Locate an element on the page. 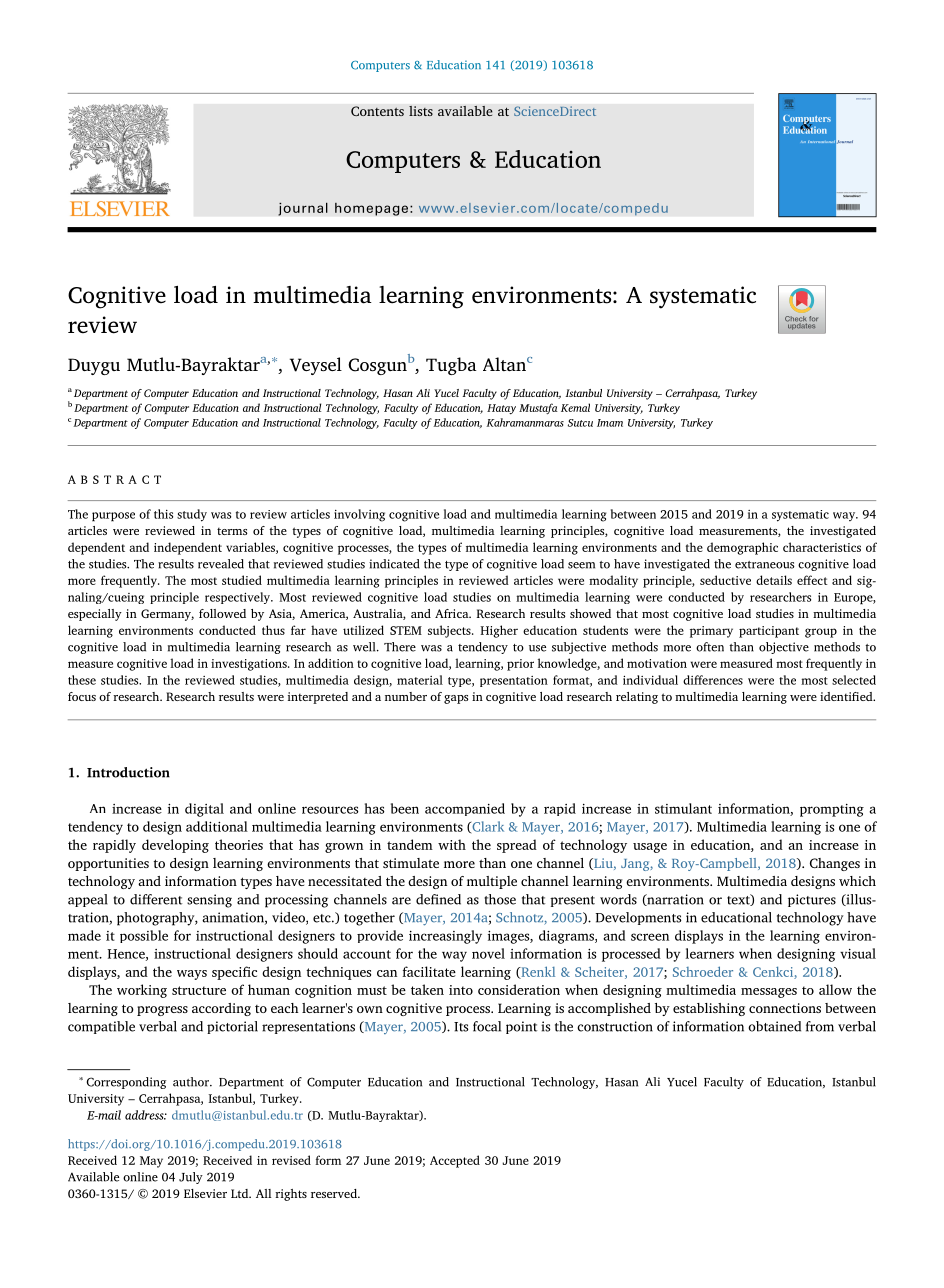 The width and height of the document is (944, 1288). journal is located at coordinates (303, 209).
